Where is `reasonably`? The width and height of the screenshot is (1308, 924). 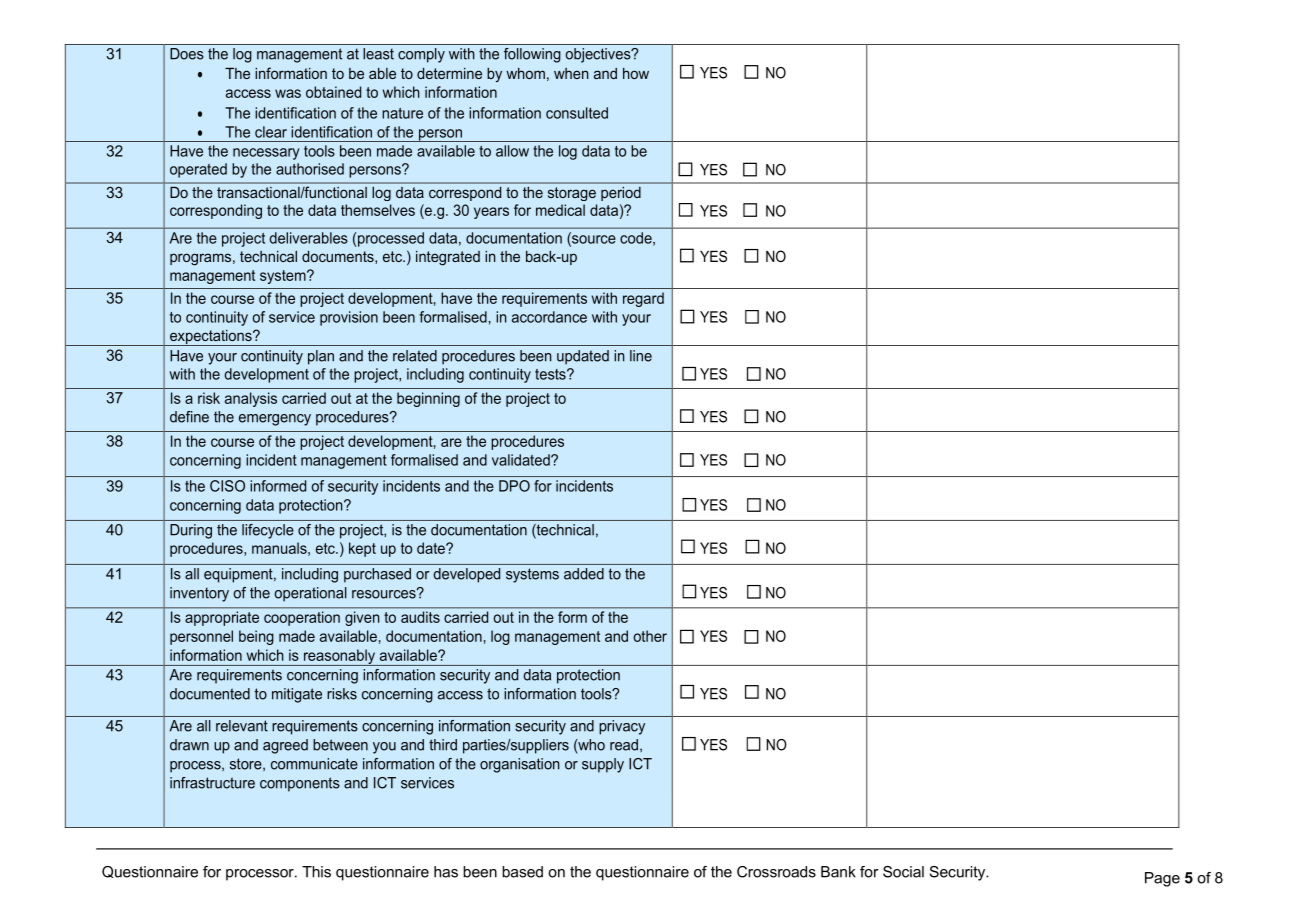
reasonably is located at coordinates (339, 657).
